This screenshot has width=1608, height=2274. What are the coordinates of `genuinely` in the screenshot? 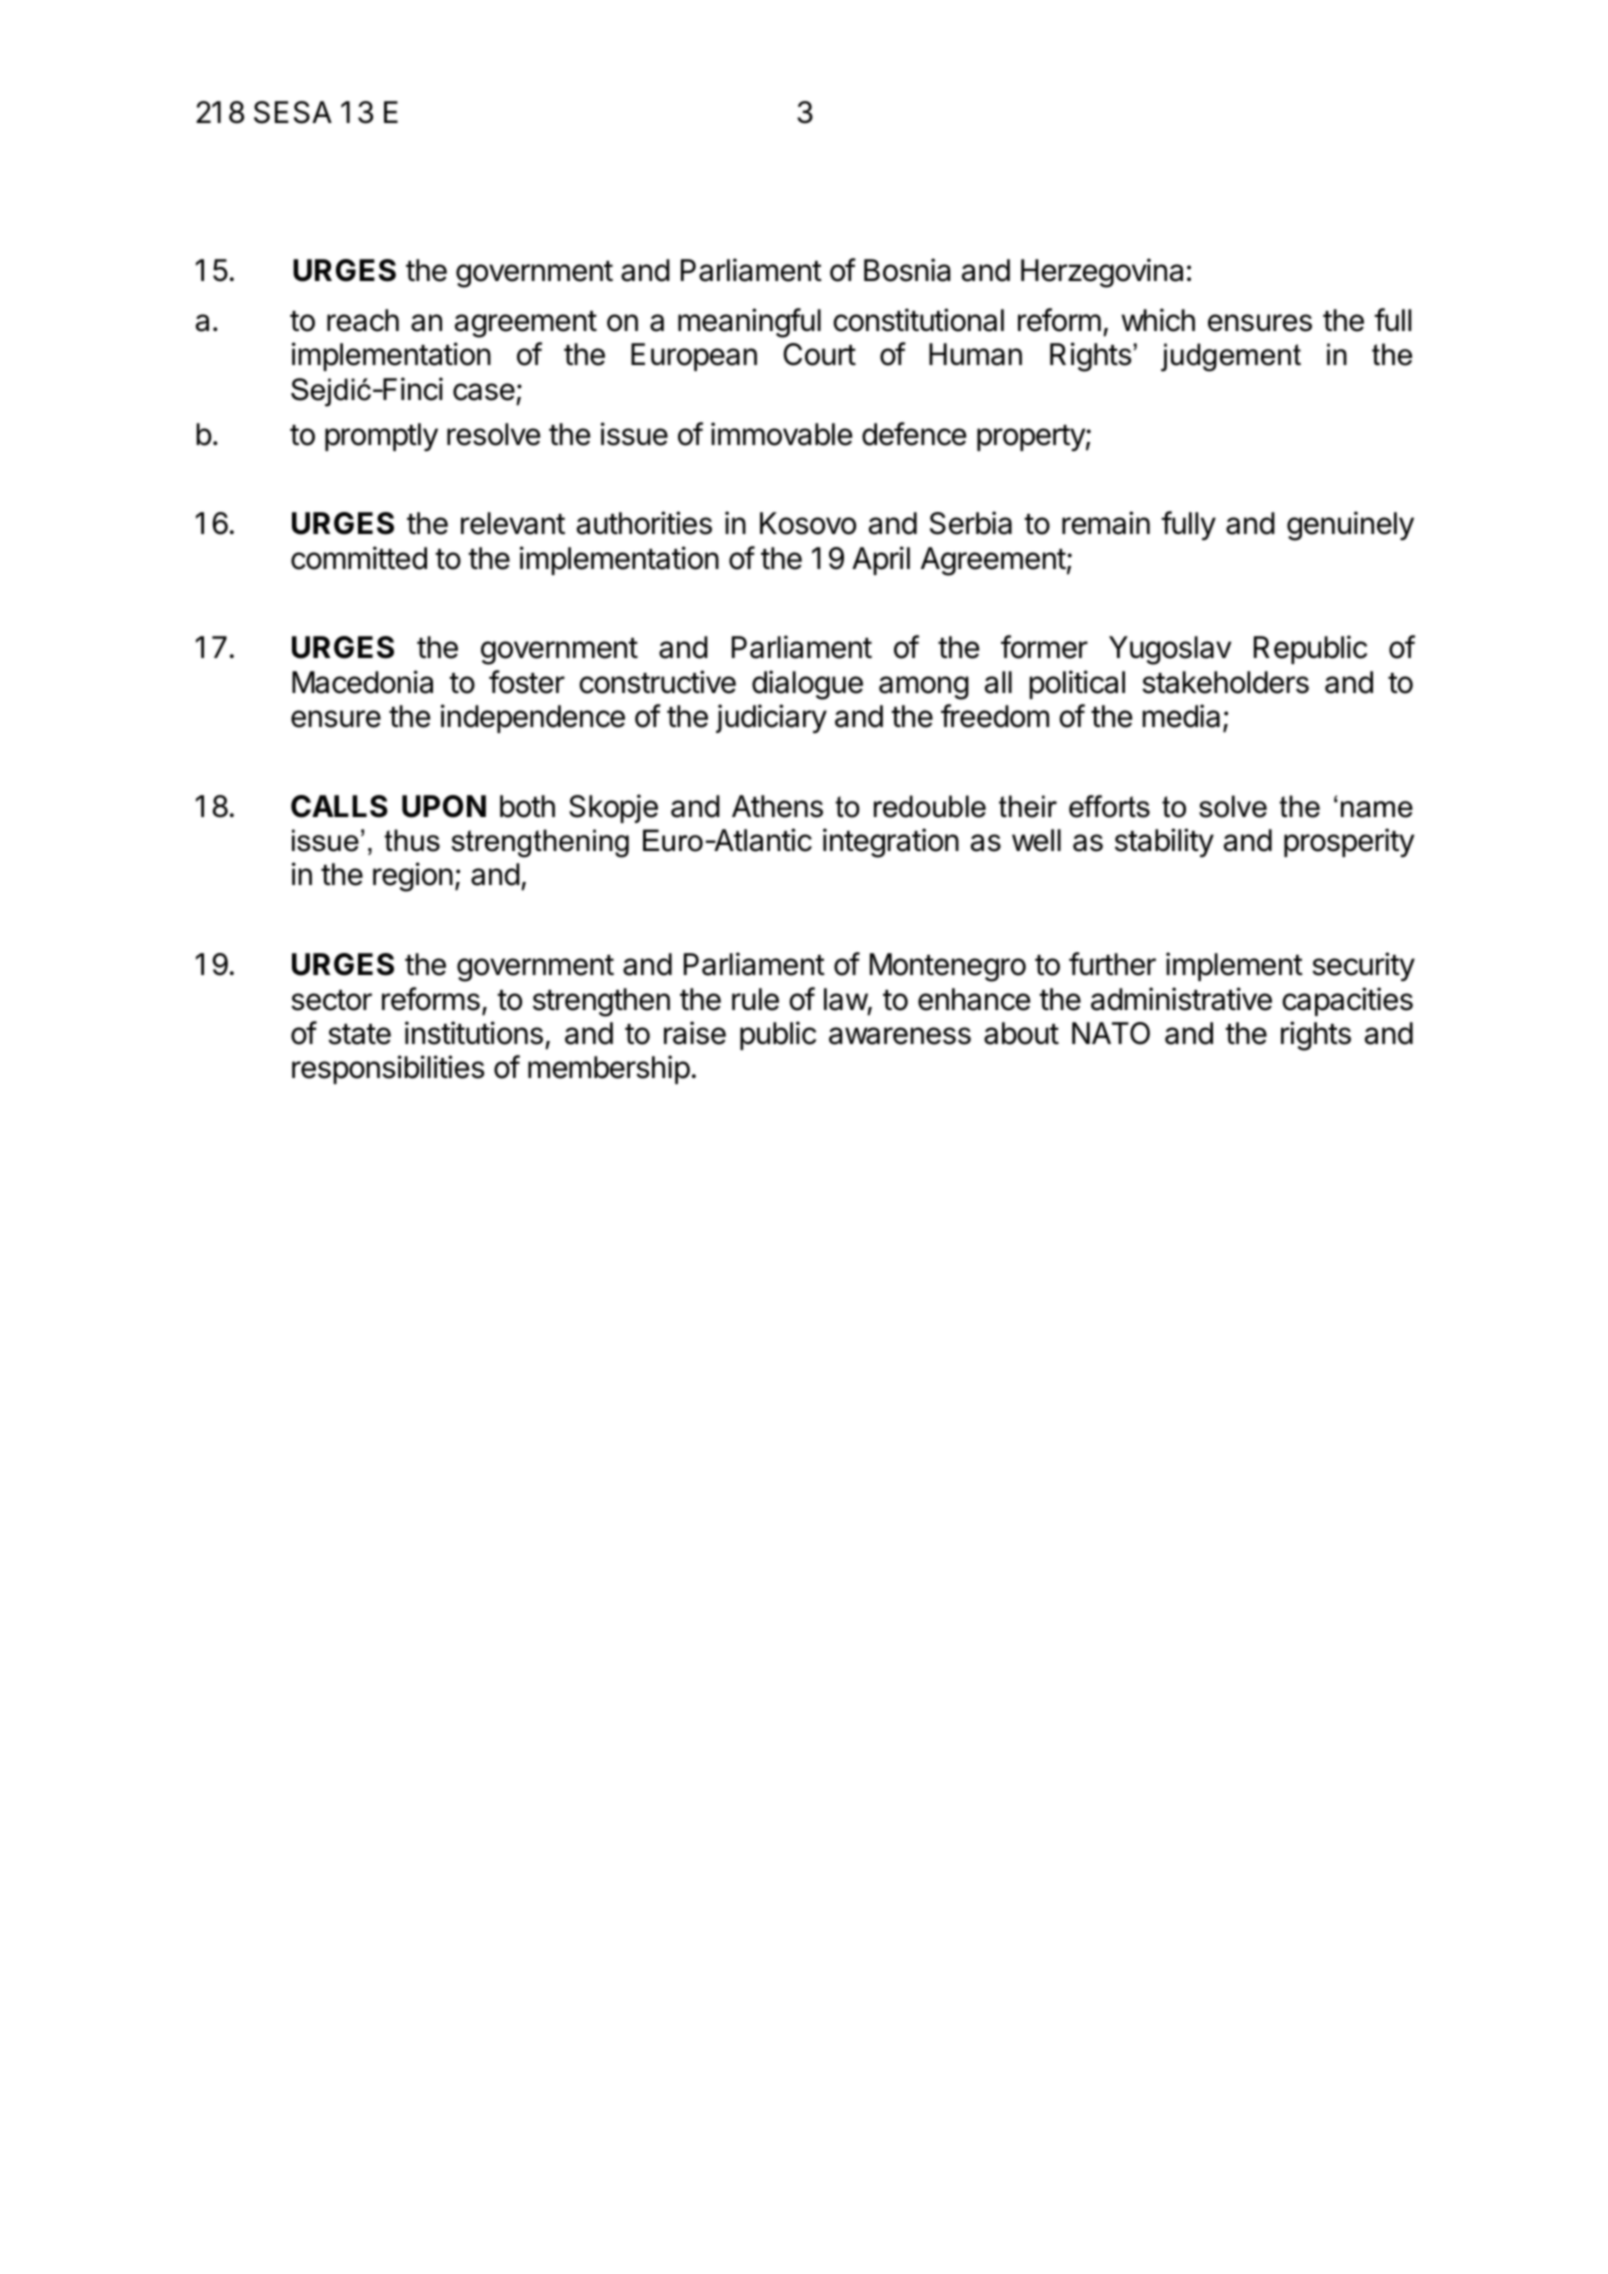 It's located at (1350, 526).
